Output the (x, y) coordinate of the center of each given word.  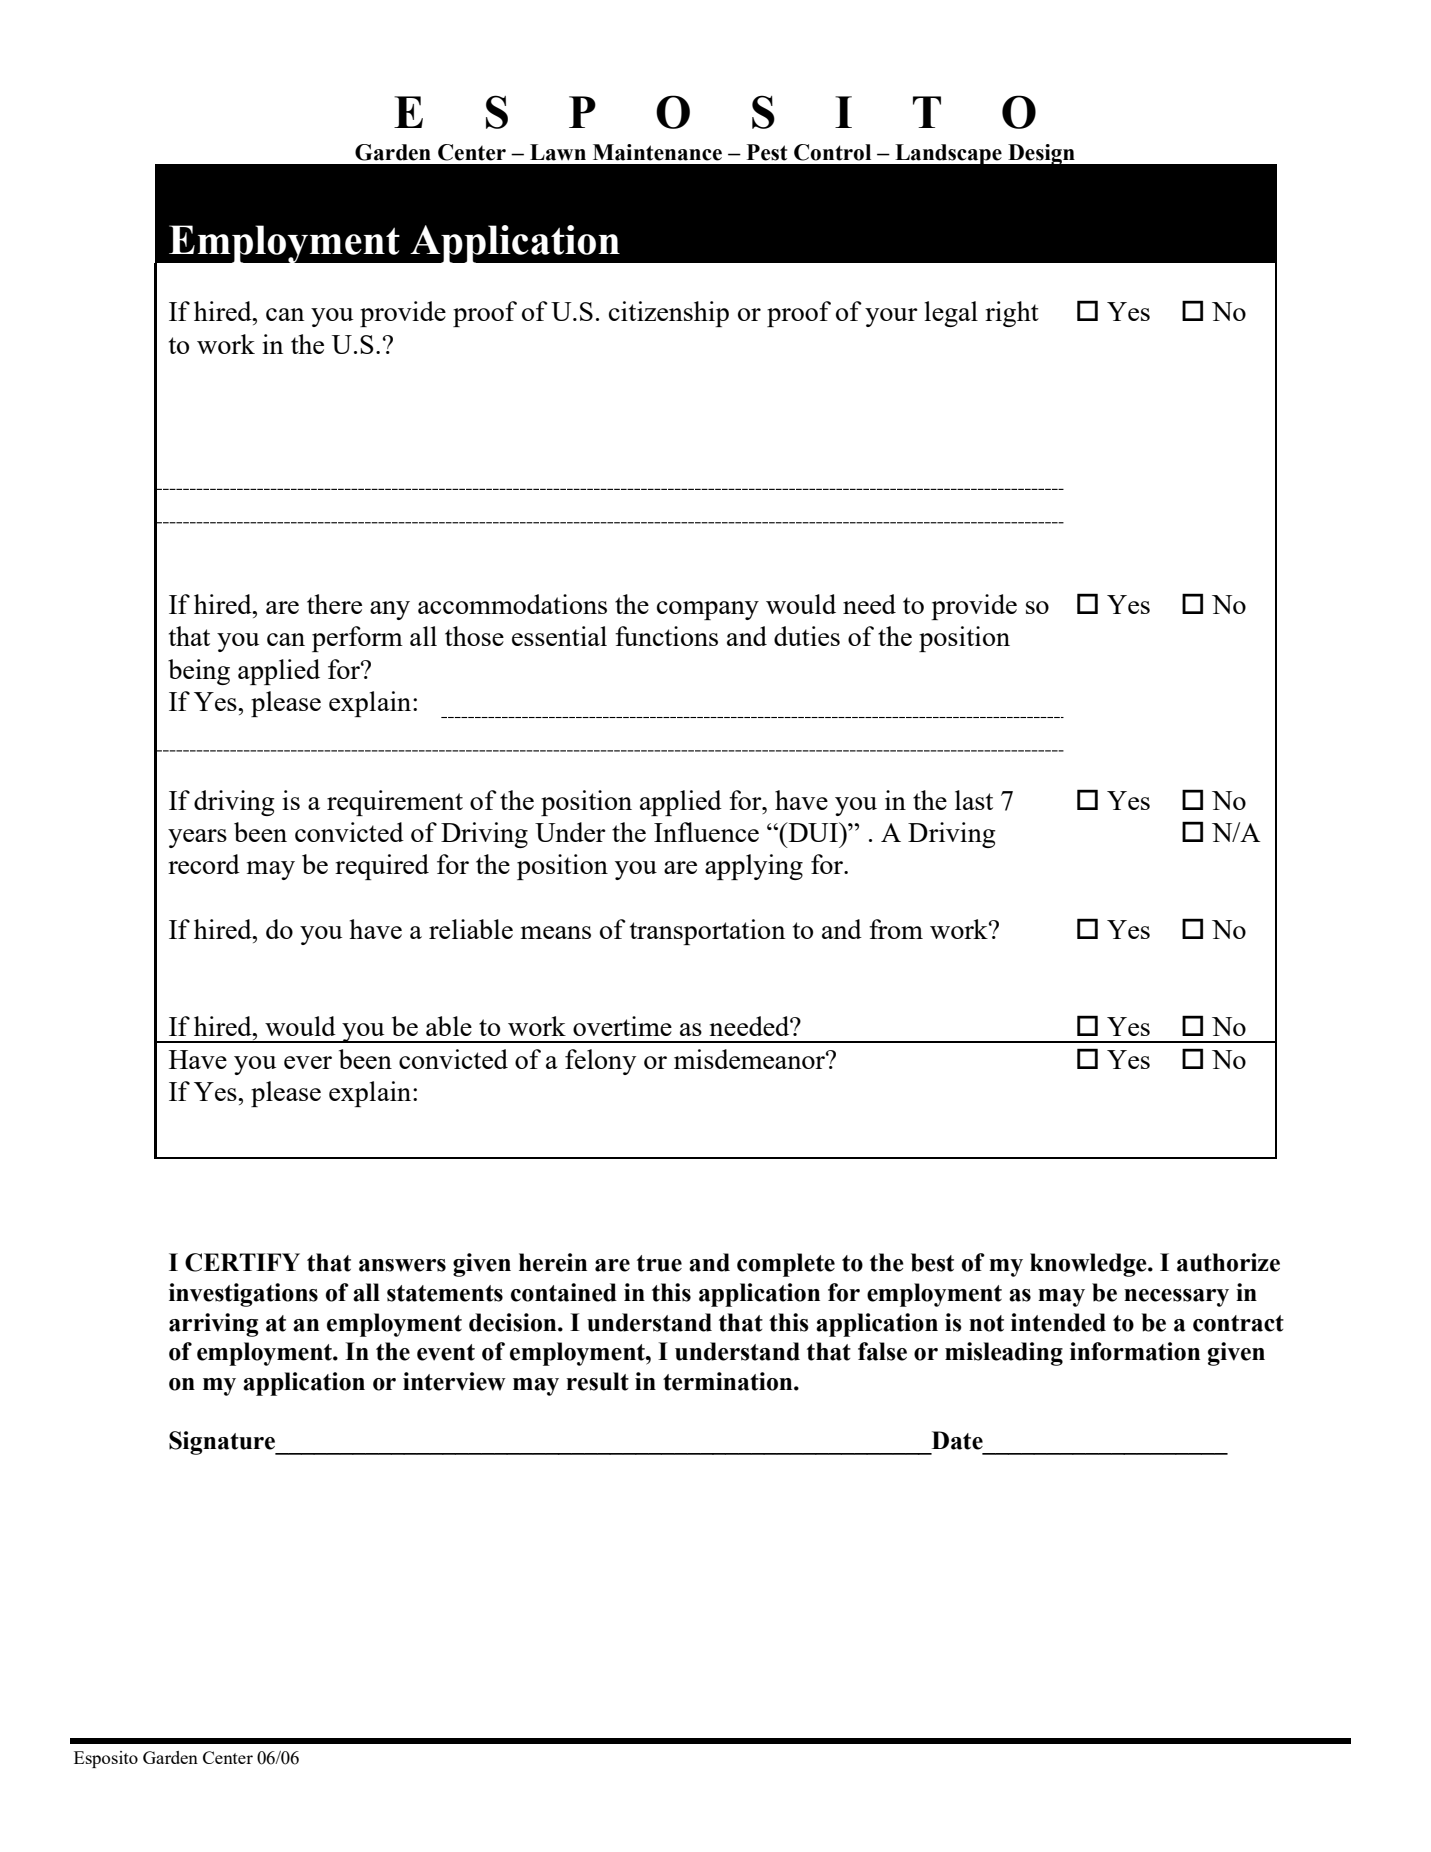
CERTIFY (242, 1262)
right (1012, 314)
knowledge (1089, 1265)
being (199, 672)
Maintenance (657, 152)
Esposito (106, 1759)
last (974, 800)
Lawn (558, 152)
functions (666, 636)
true (659, 1263)
